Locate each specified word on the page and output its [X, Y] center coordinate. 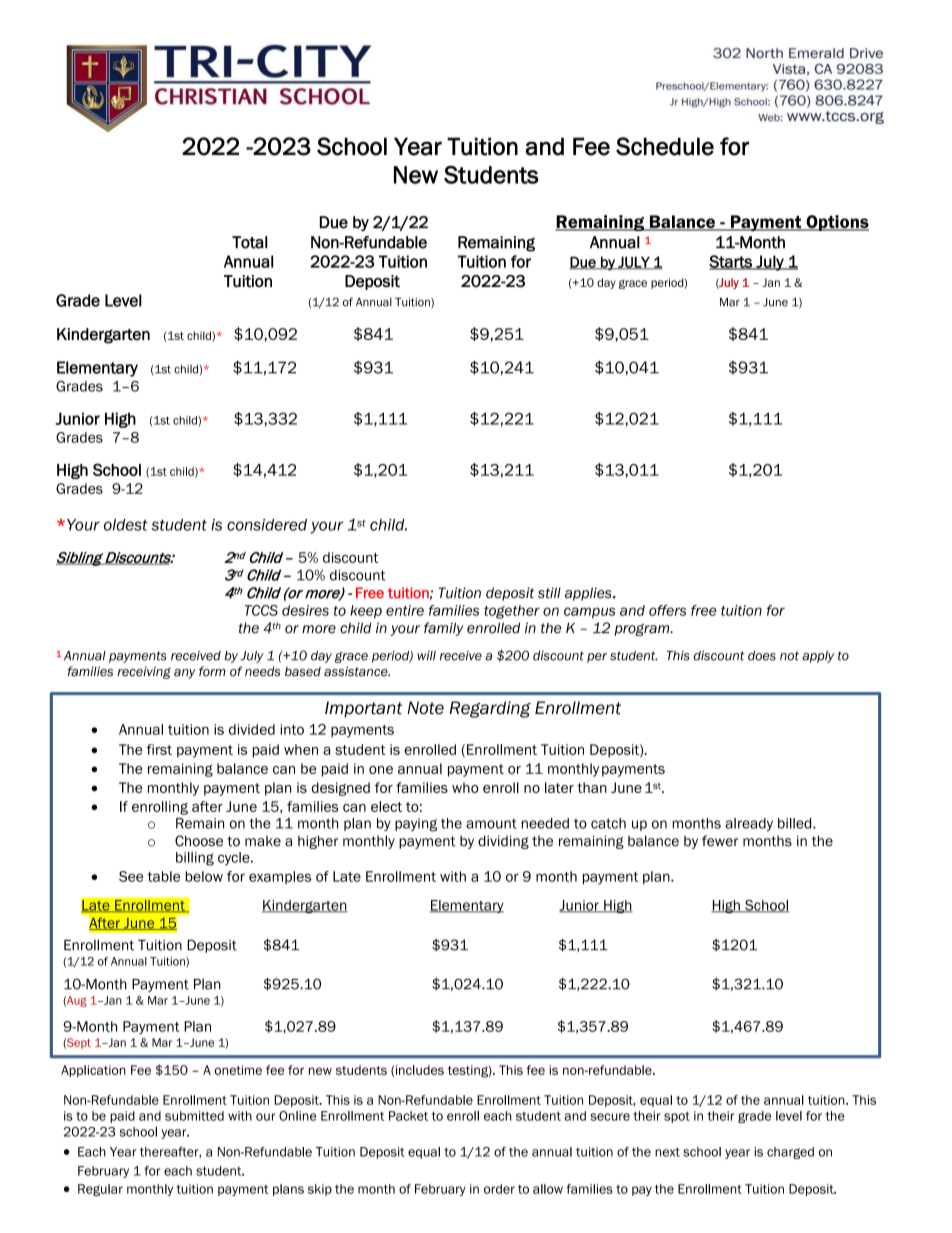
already [749, 824]
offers [667, 610]
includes [420, 1070]
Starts [731, 262]
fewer [720, 841]
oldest [126, 525]
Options [836, 223]
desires [305, 610]
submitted [194, 1116]
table [163, 876]
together [512, 612]
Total [250, 242]
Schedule [665, 146]
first [159, 749]
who [465, 787]
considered [267, 525]
